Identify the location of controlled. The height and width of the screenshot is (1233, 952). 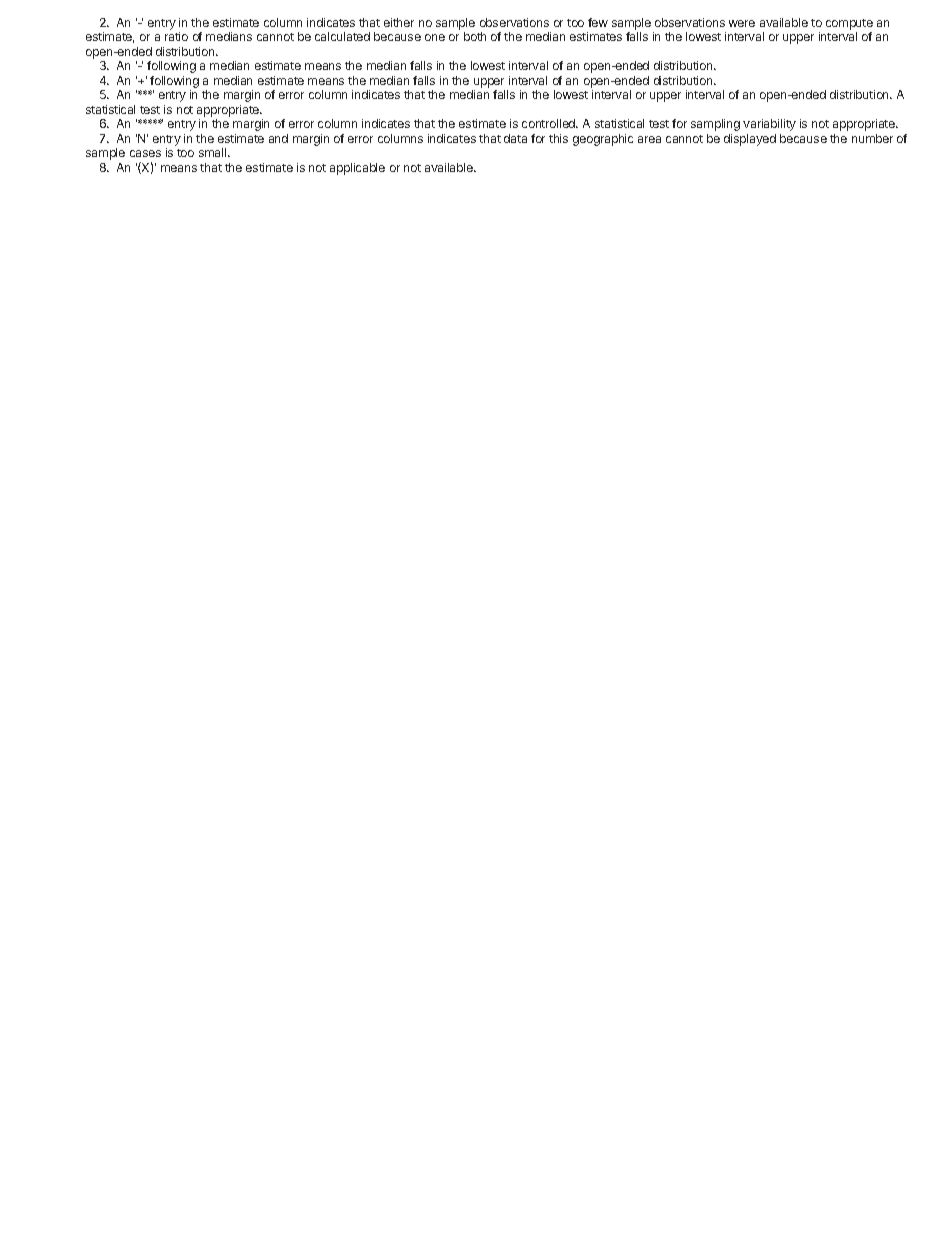
(550, 123).
